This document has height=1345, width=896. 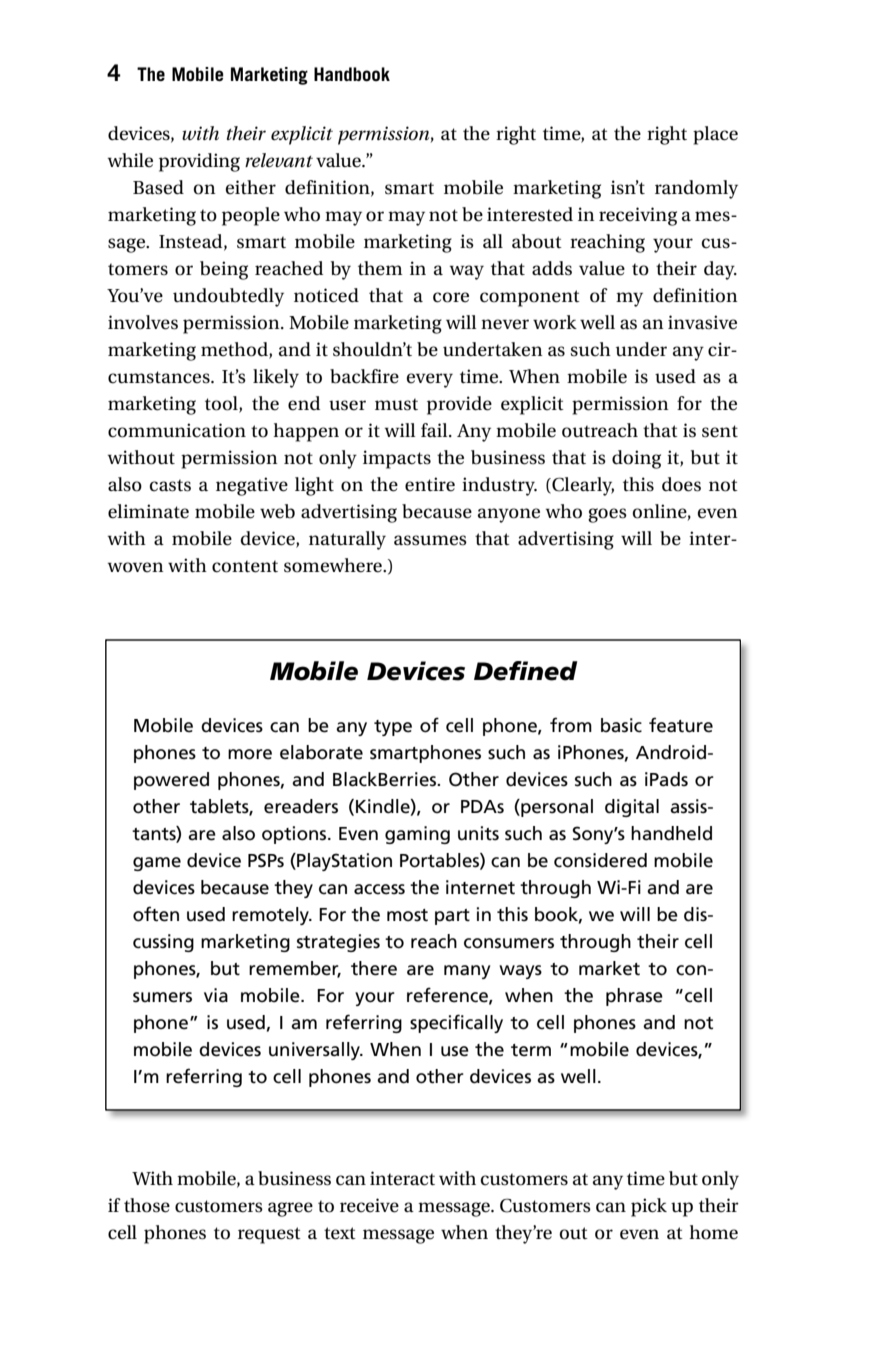 I want to click on game, so click(x=157, y=864).
